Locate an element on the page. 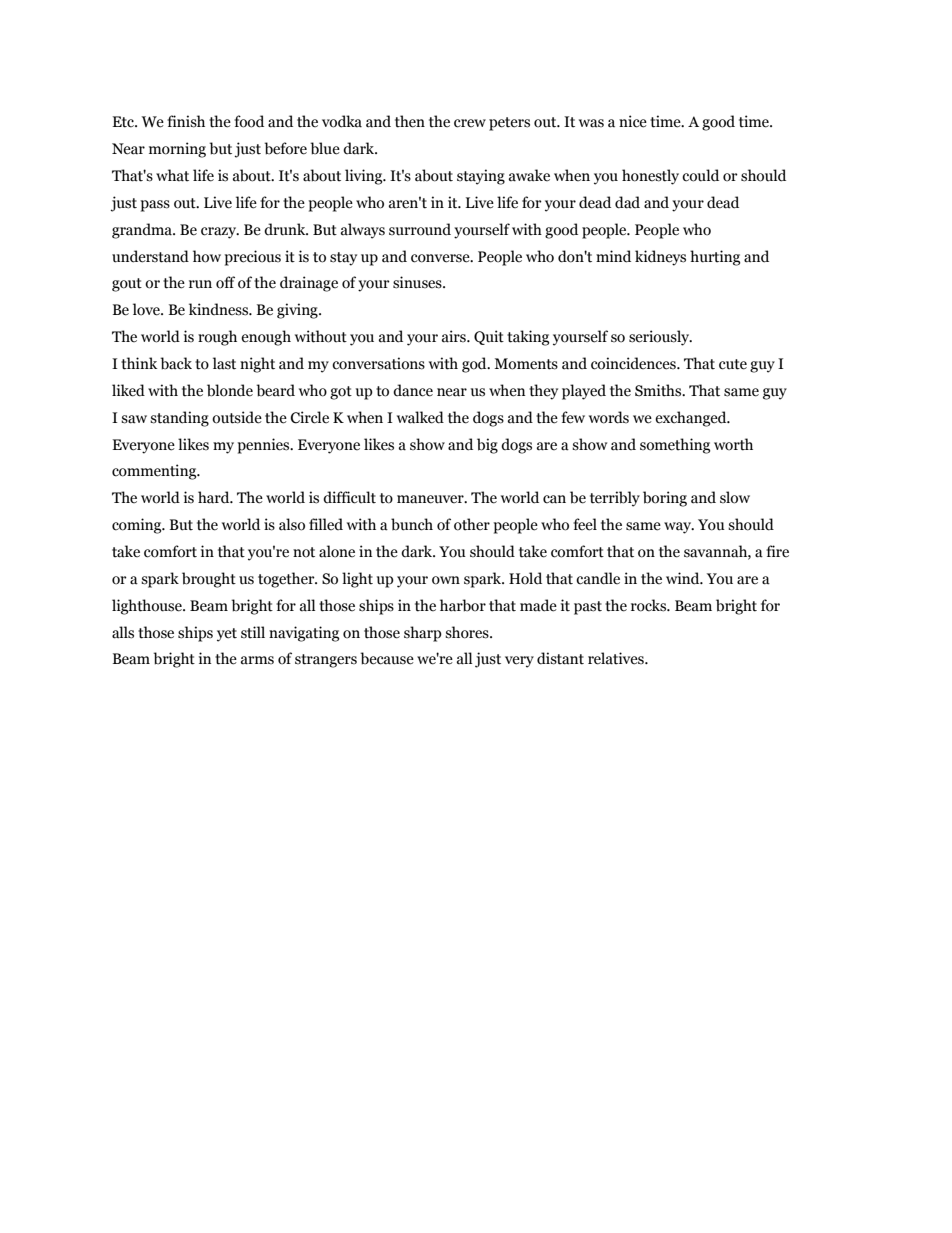 This image has width=952, height=1233. standing is located at coordinates (179, 419).
